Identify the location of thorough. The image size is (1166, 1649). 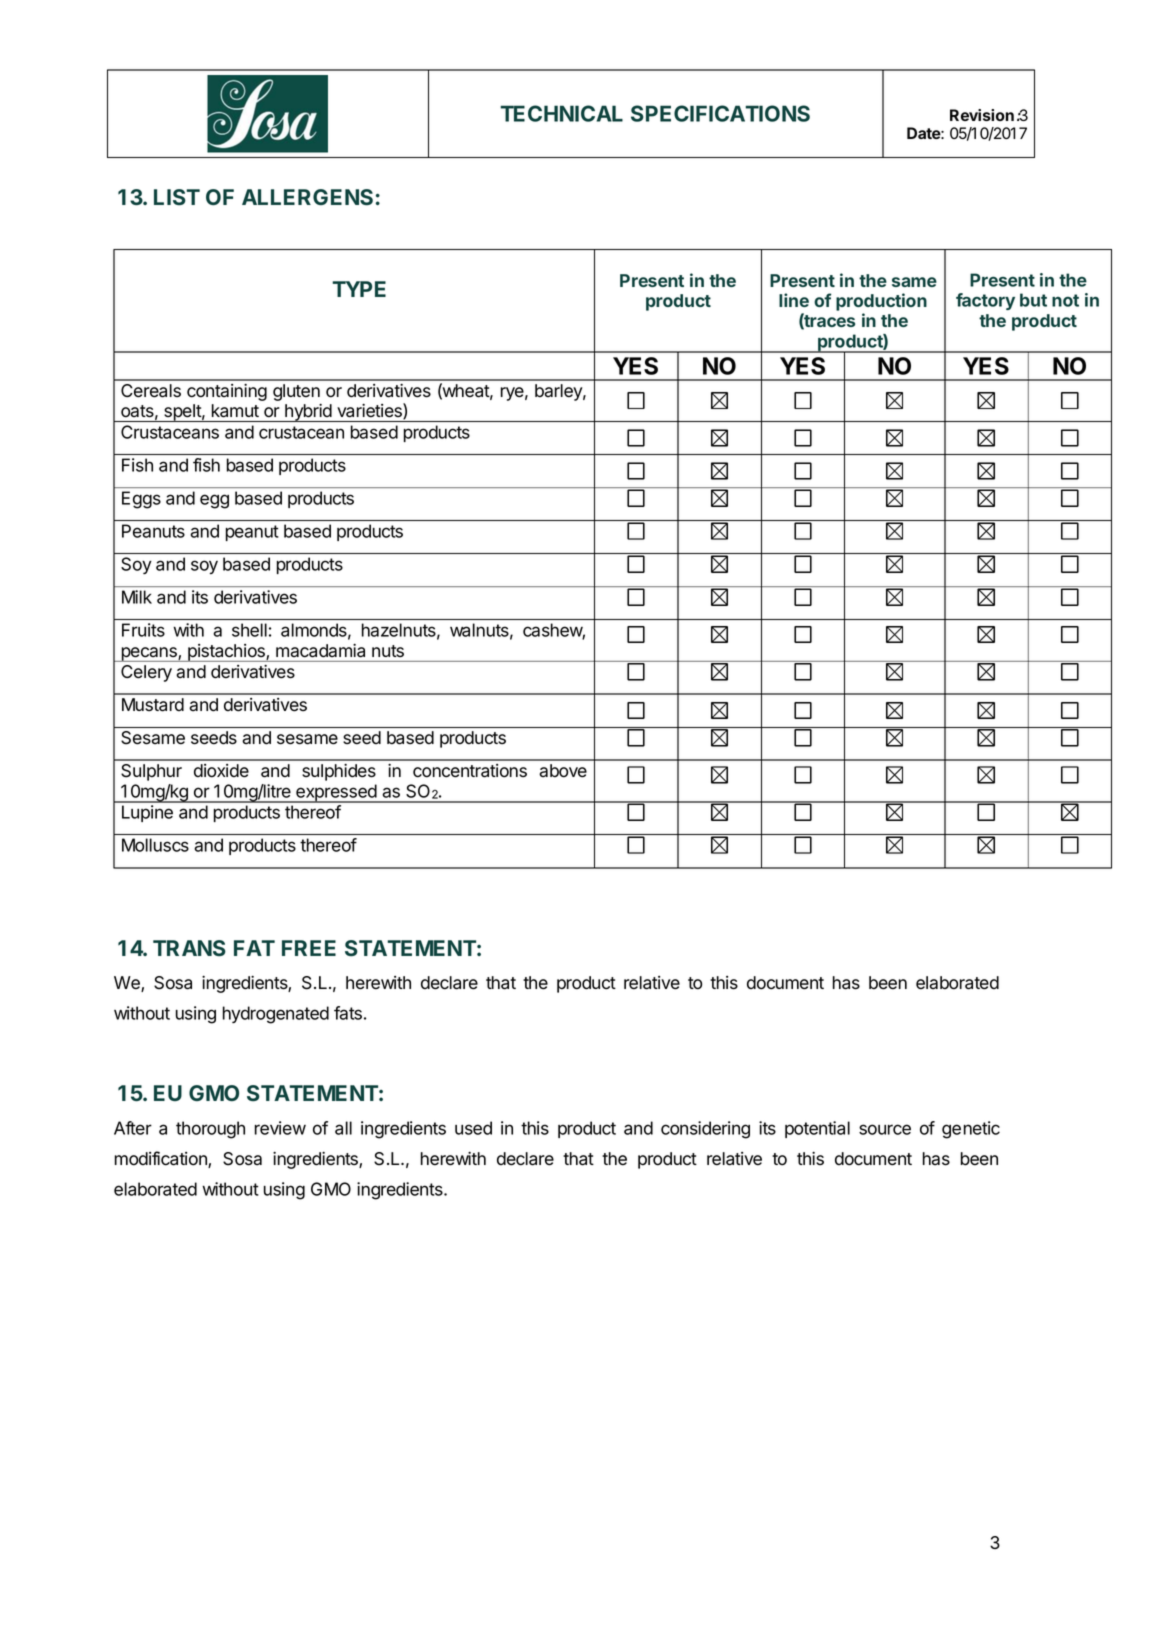
(210, 1130).
